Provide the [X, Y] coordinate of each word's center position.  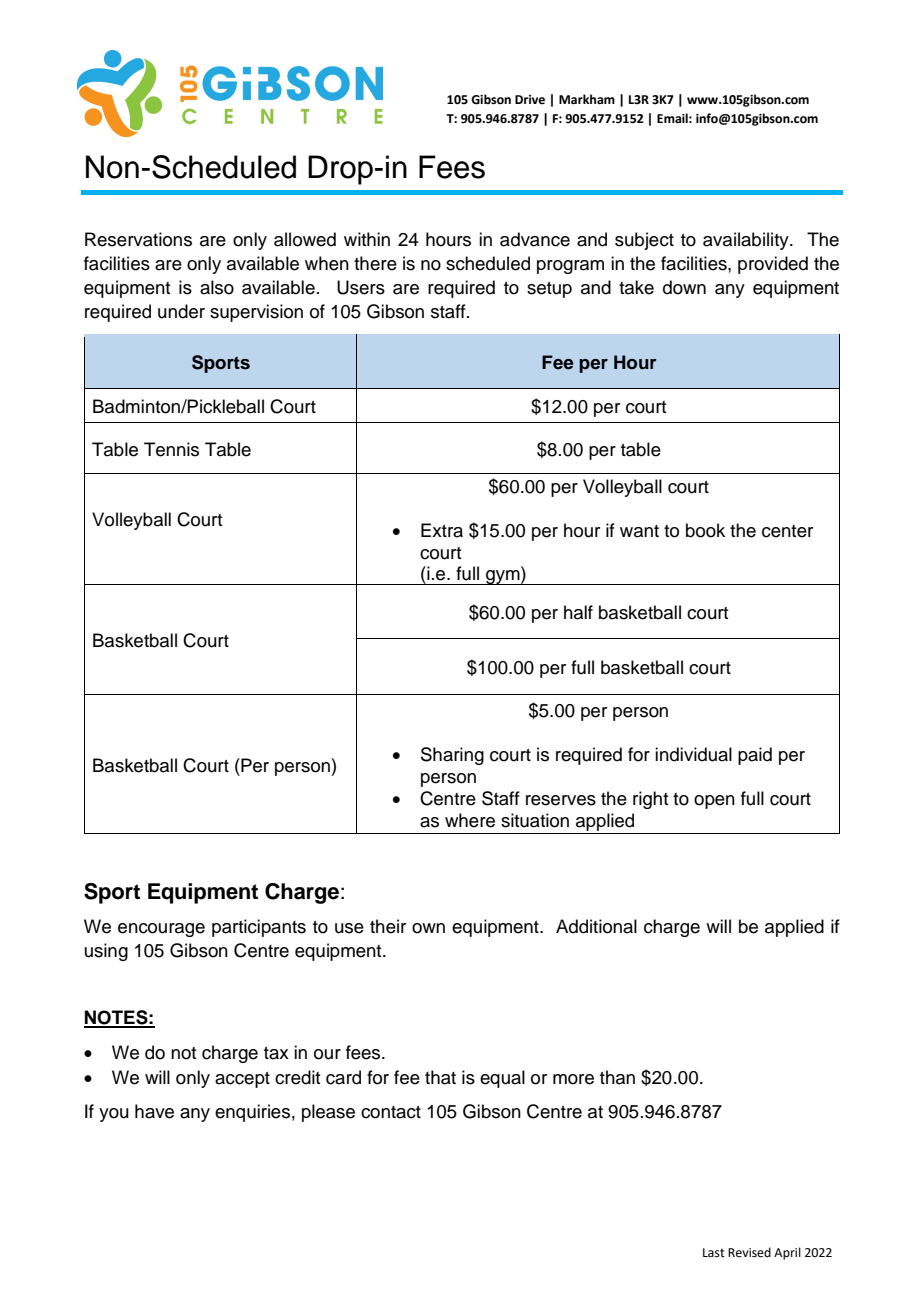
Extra [442, 530]
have [154, 1111]
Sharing [452, 756]
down [684, 287]
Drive [530, 100]
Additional [596, 926]
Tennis [171, 449]
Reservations [138, 239]
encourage [161, 930]
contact [391, 1112]
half [578, 612]
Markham [587, 99]
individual [693, 754]
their [388, 926]
